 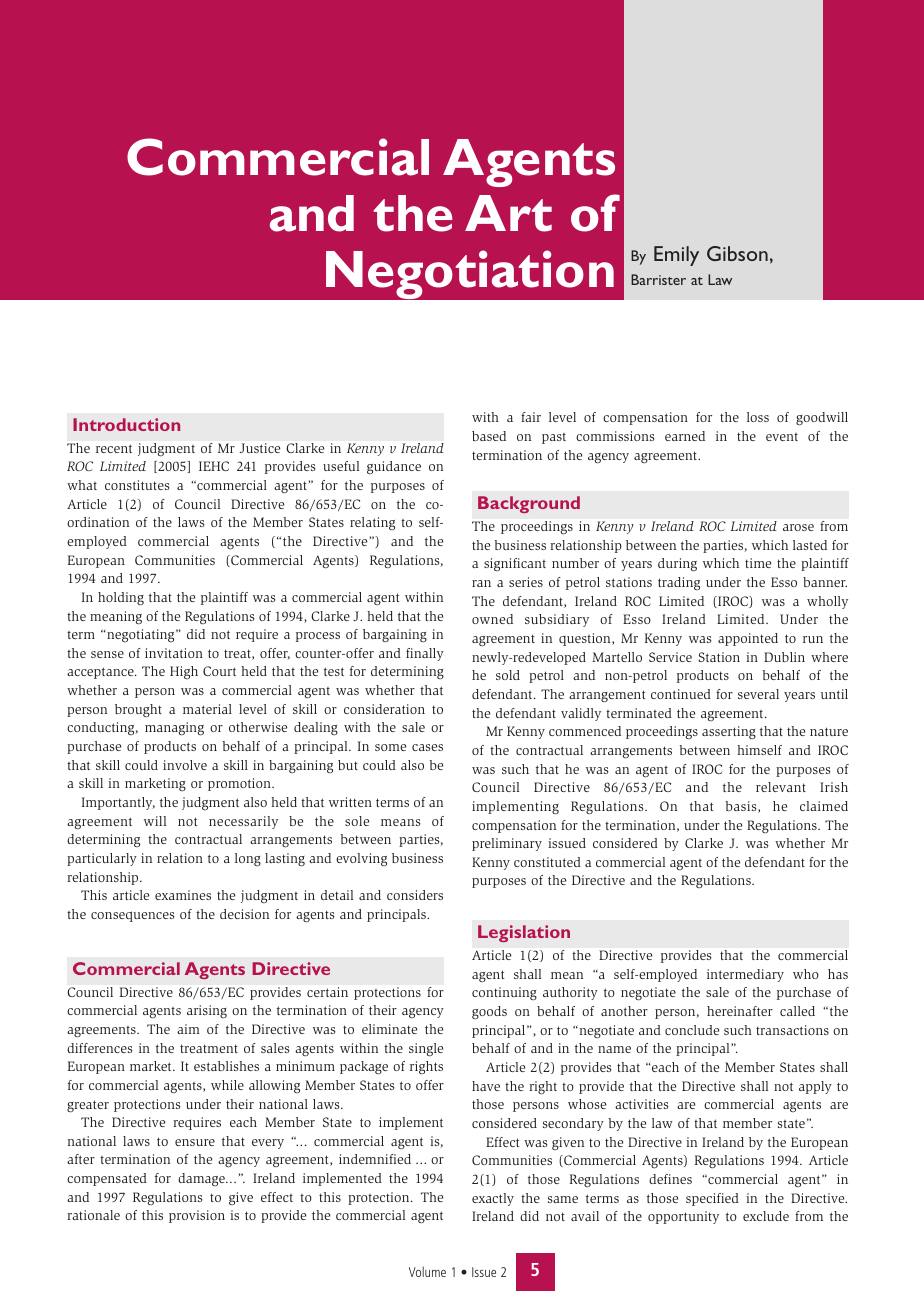 What do you see at coordinates (492, 619) in the page?
I see `owned` at bounding box center [492, 619].
